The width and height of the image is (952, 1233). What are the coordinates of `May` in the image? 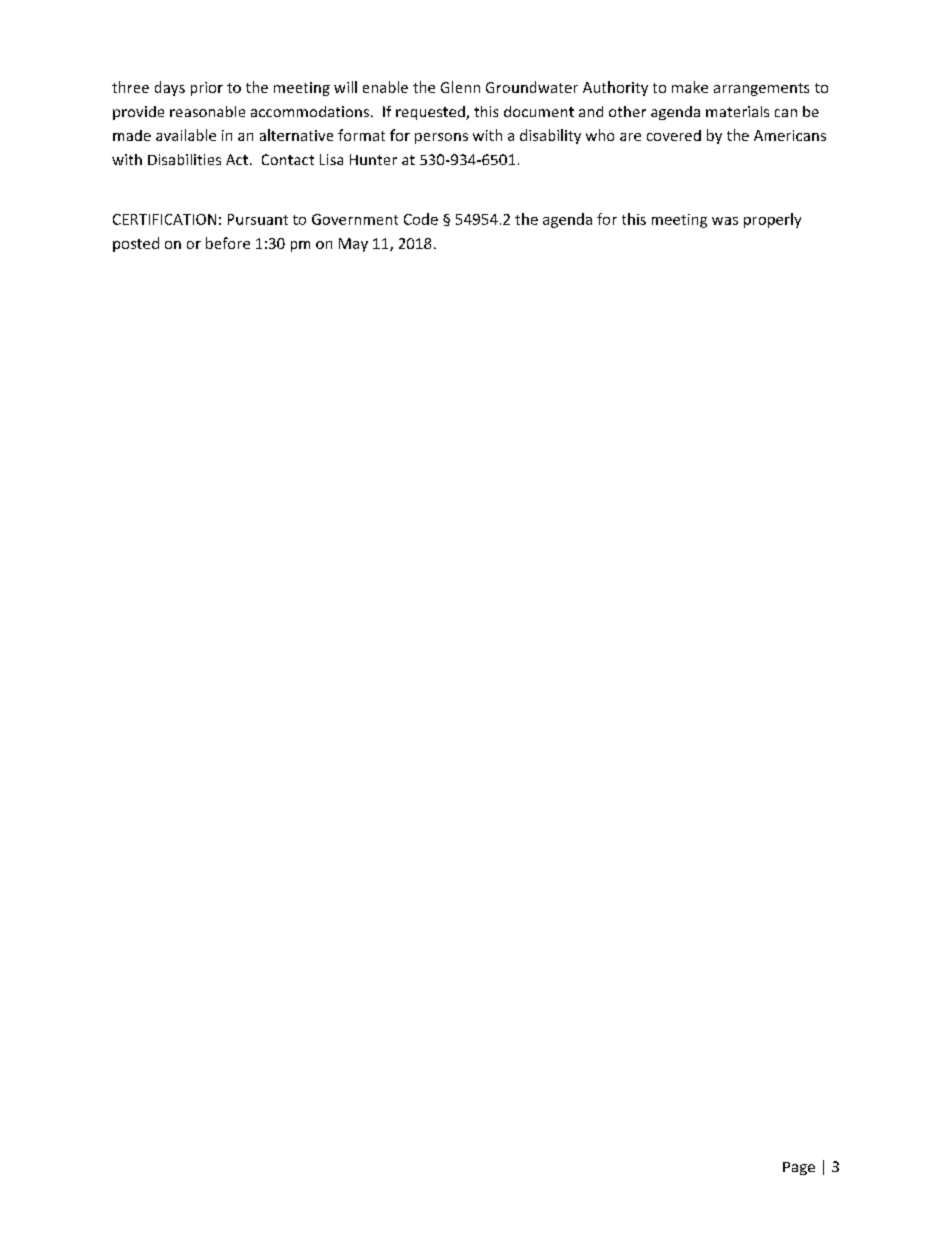 It's located at (353, 245).
